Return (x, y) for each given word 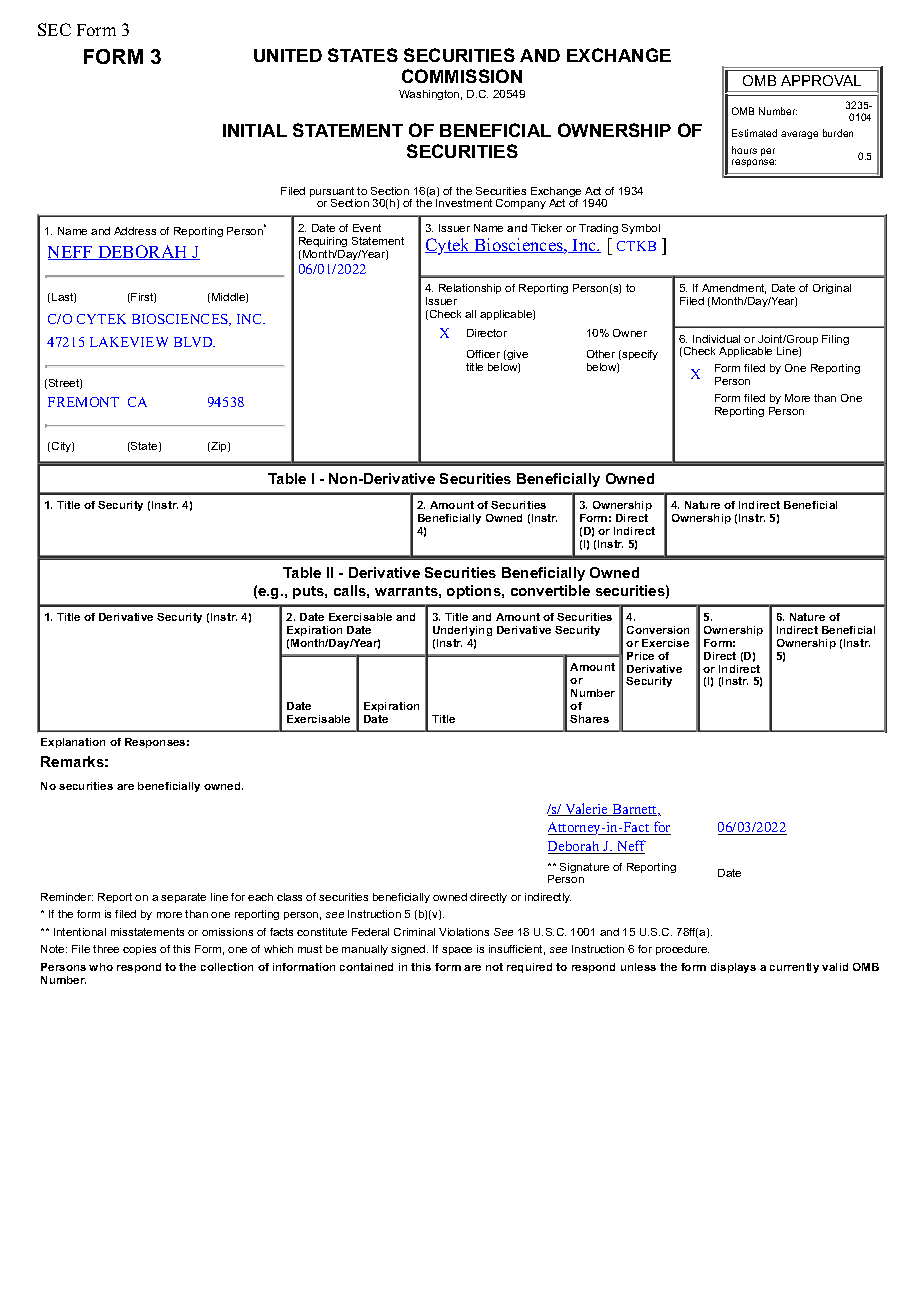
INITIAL (255, 130)
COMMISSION (462, 76)
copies (139, 950)
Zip (219, 447)
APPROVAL (821, 80)
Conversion (658, 630)
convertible (550, 590)
